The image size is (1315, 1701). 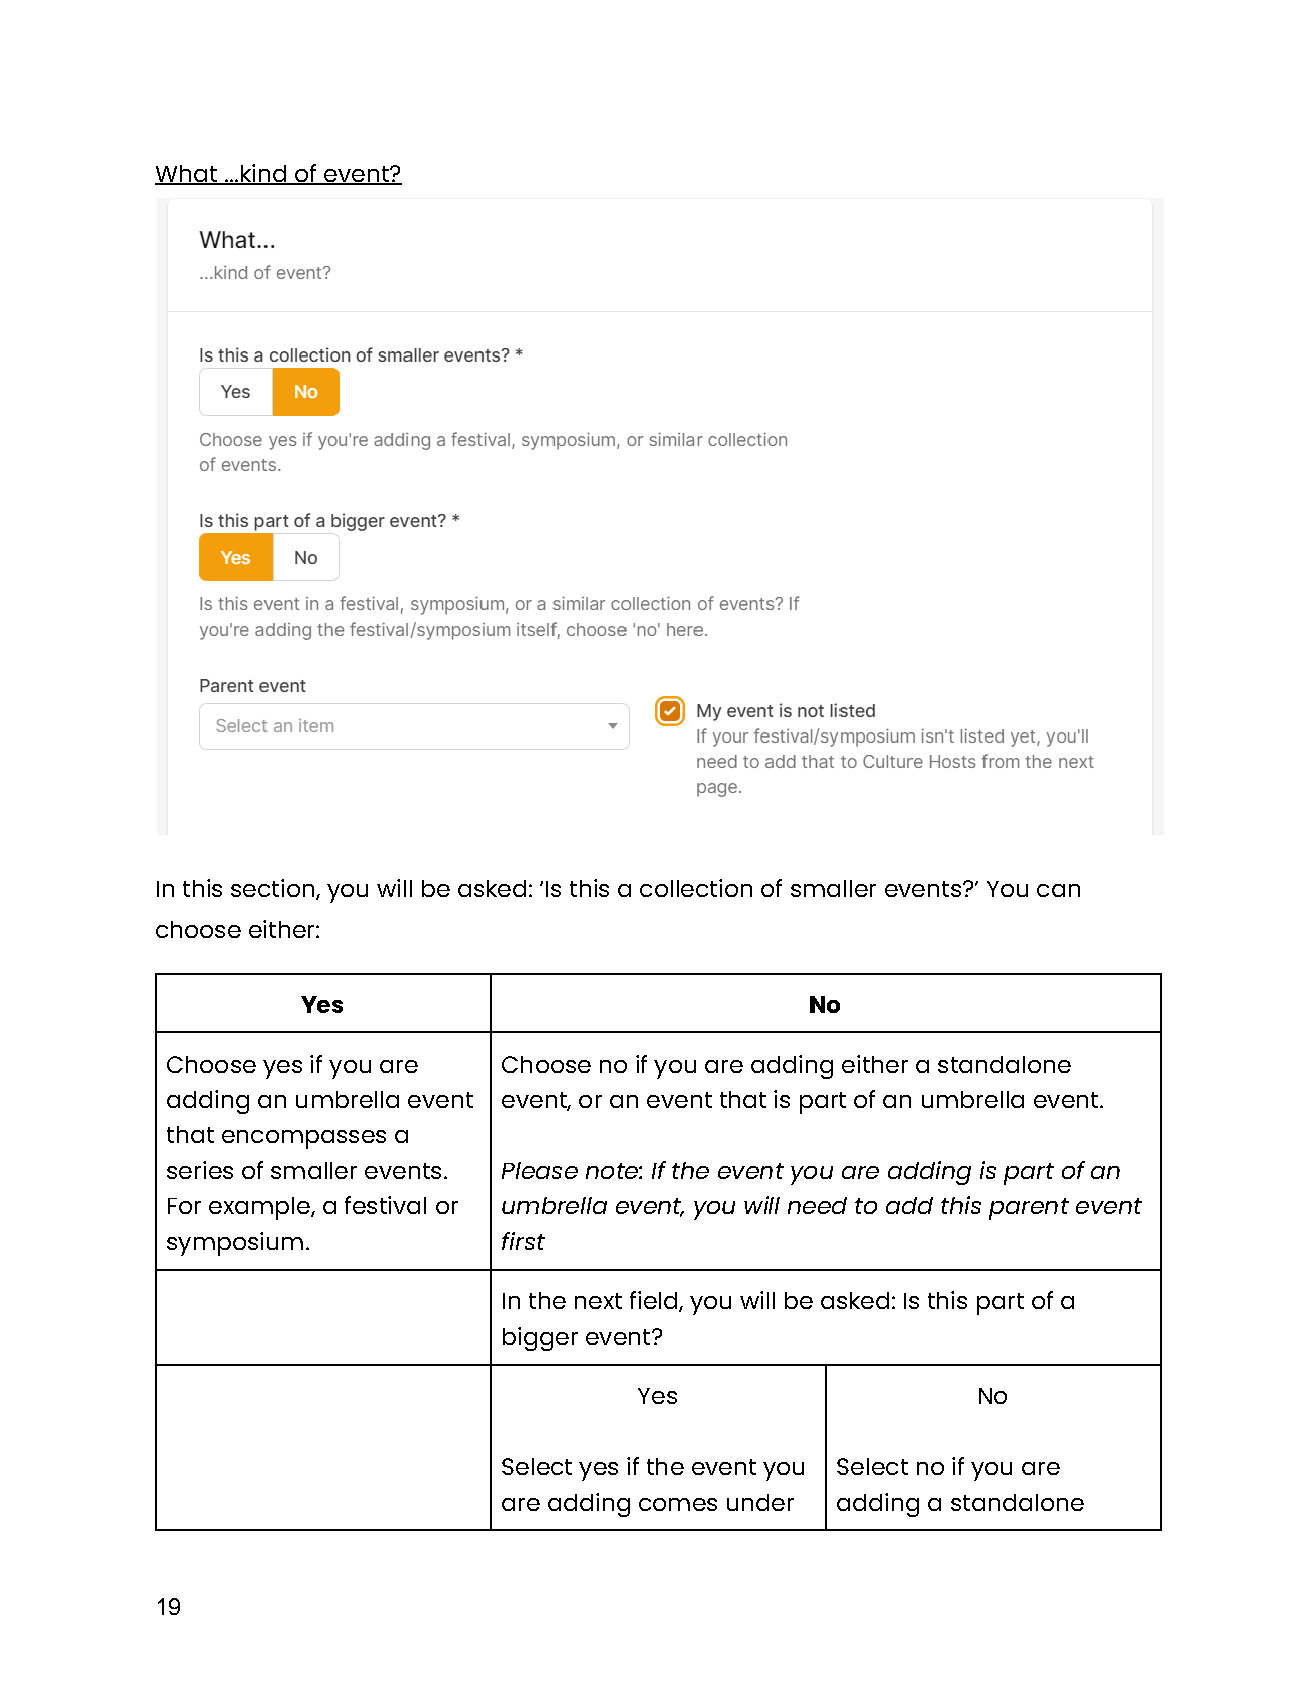 What do you see at coordinates (1058, 890) in the screenshot?
I see `can` at bounding box center [1058, 890].
